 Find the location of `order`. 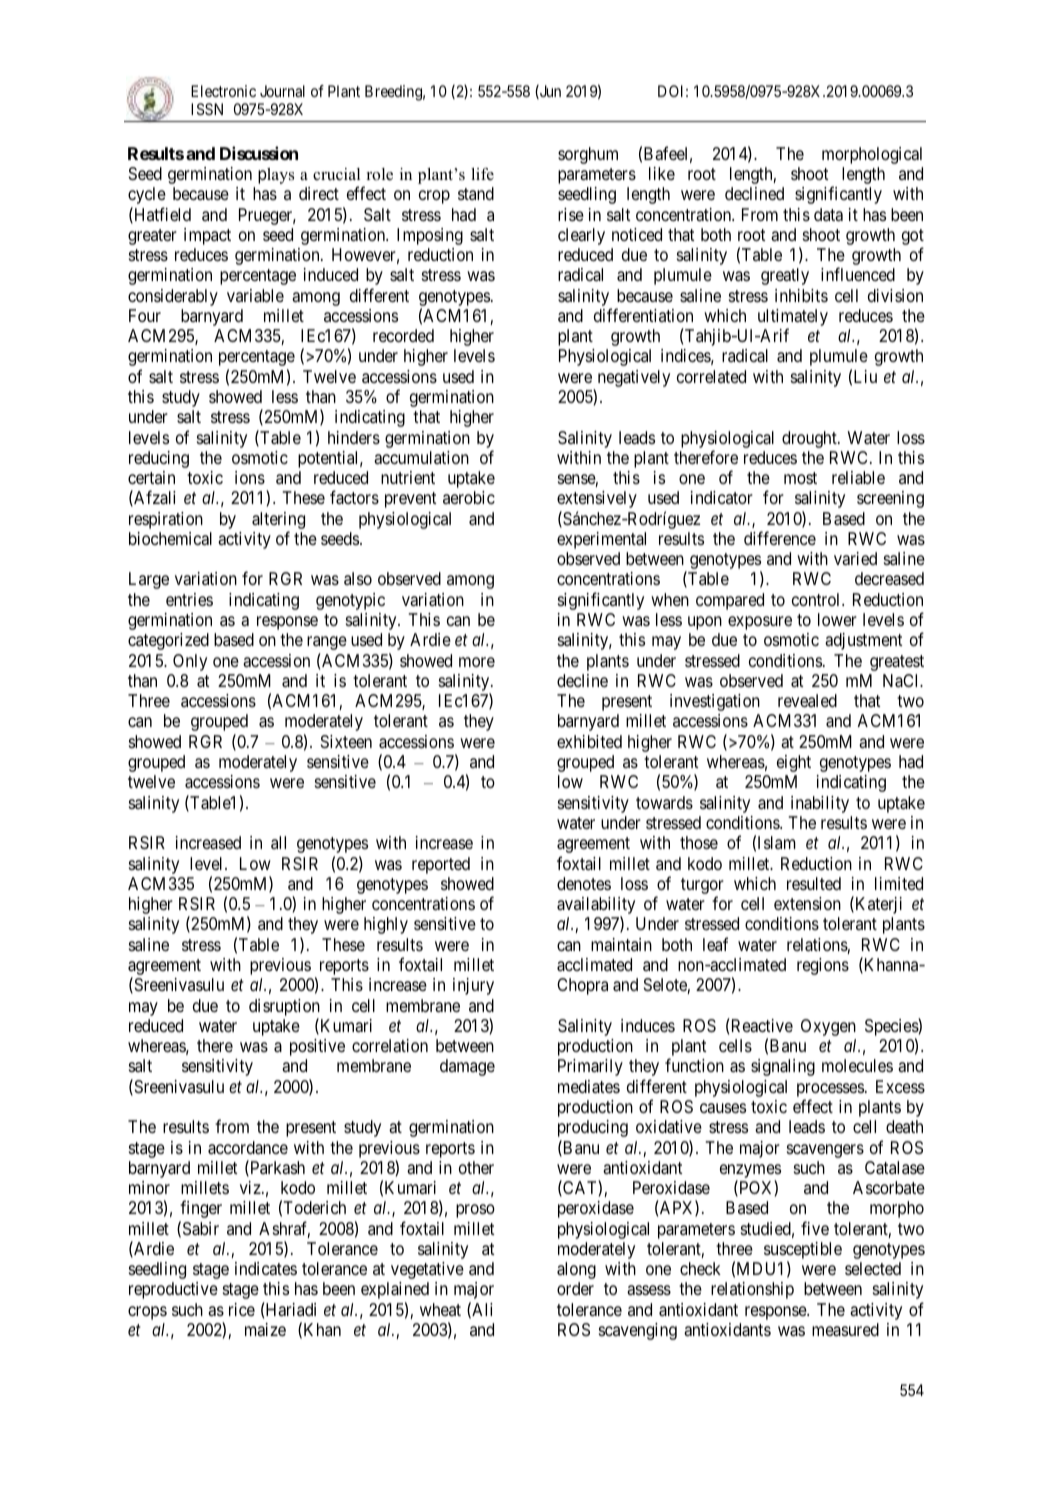

order is located at coordinates (575, 1288).
